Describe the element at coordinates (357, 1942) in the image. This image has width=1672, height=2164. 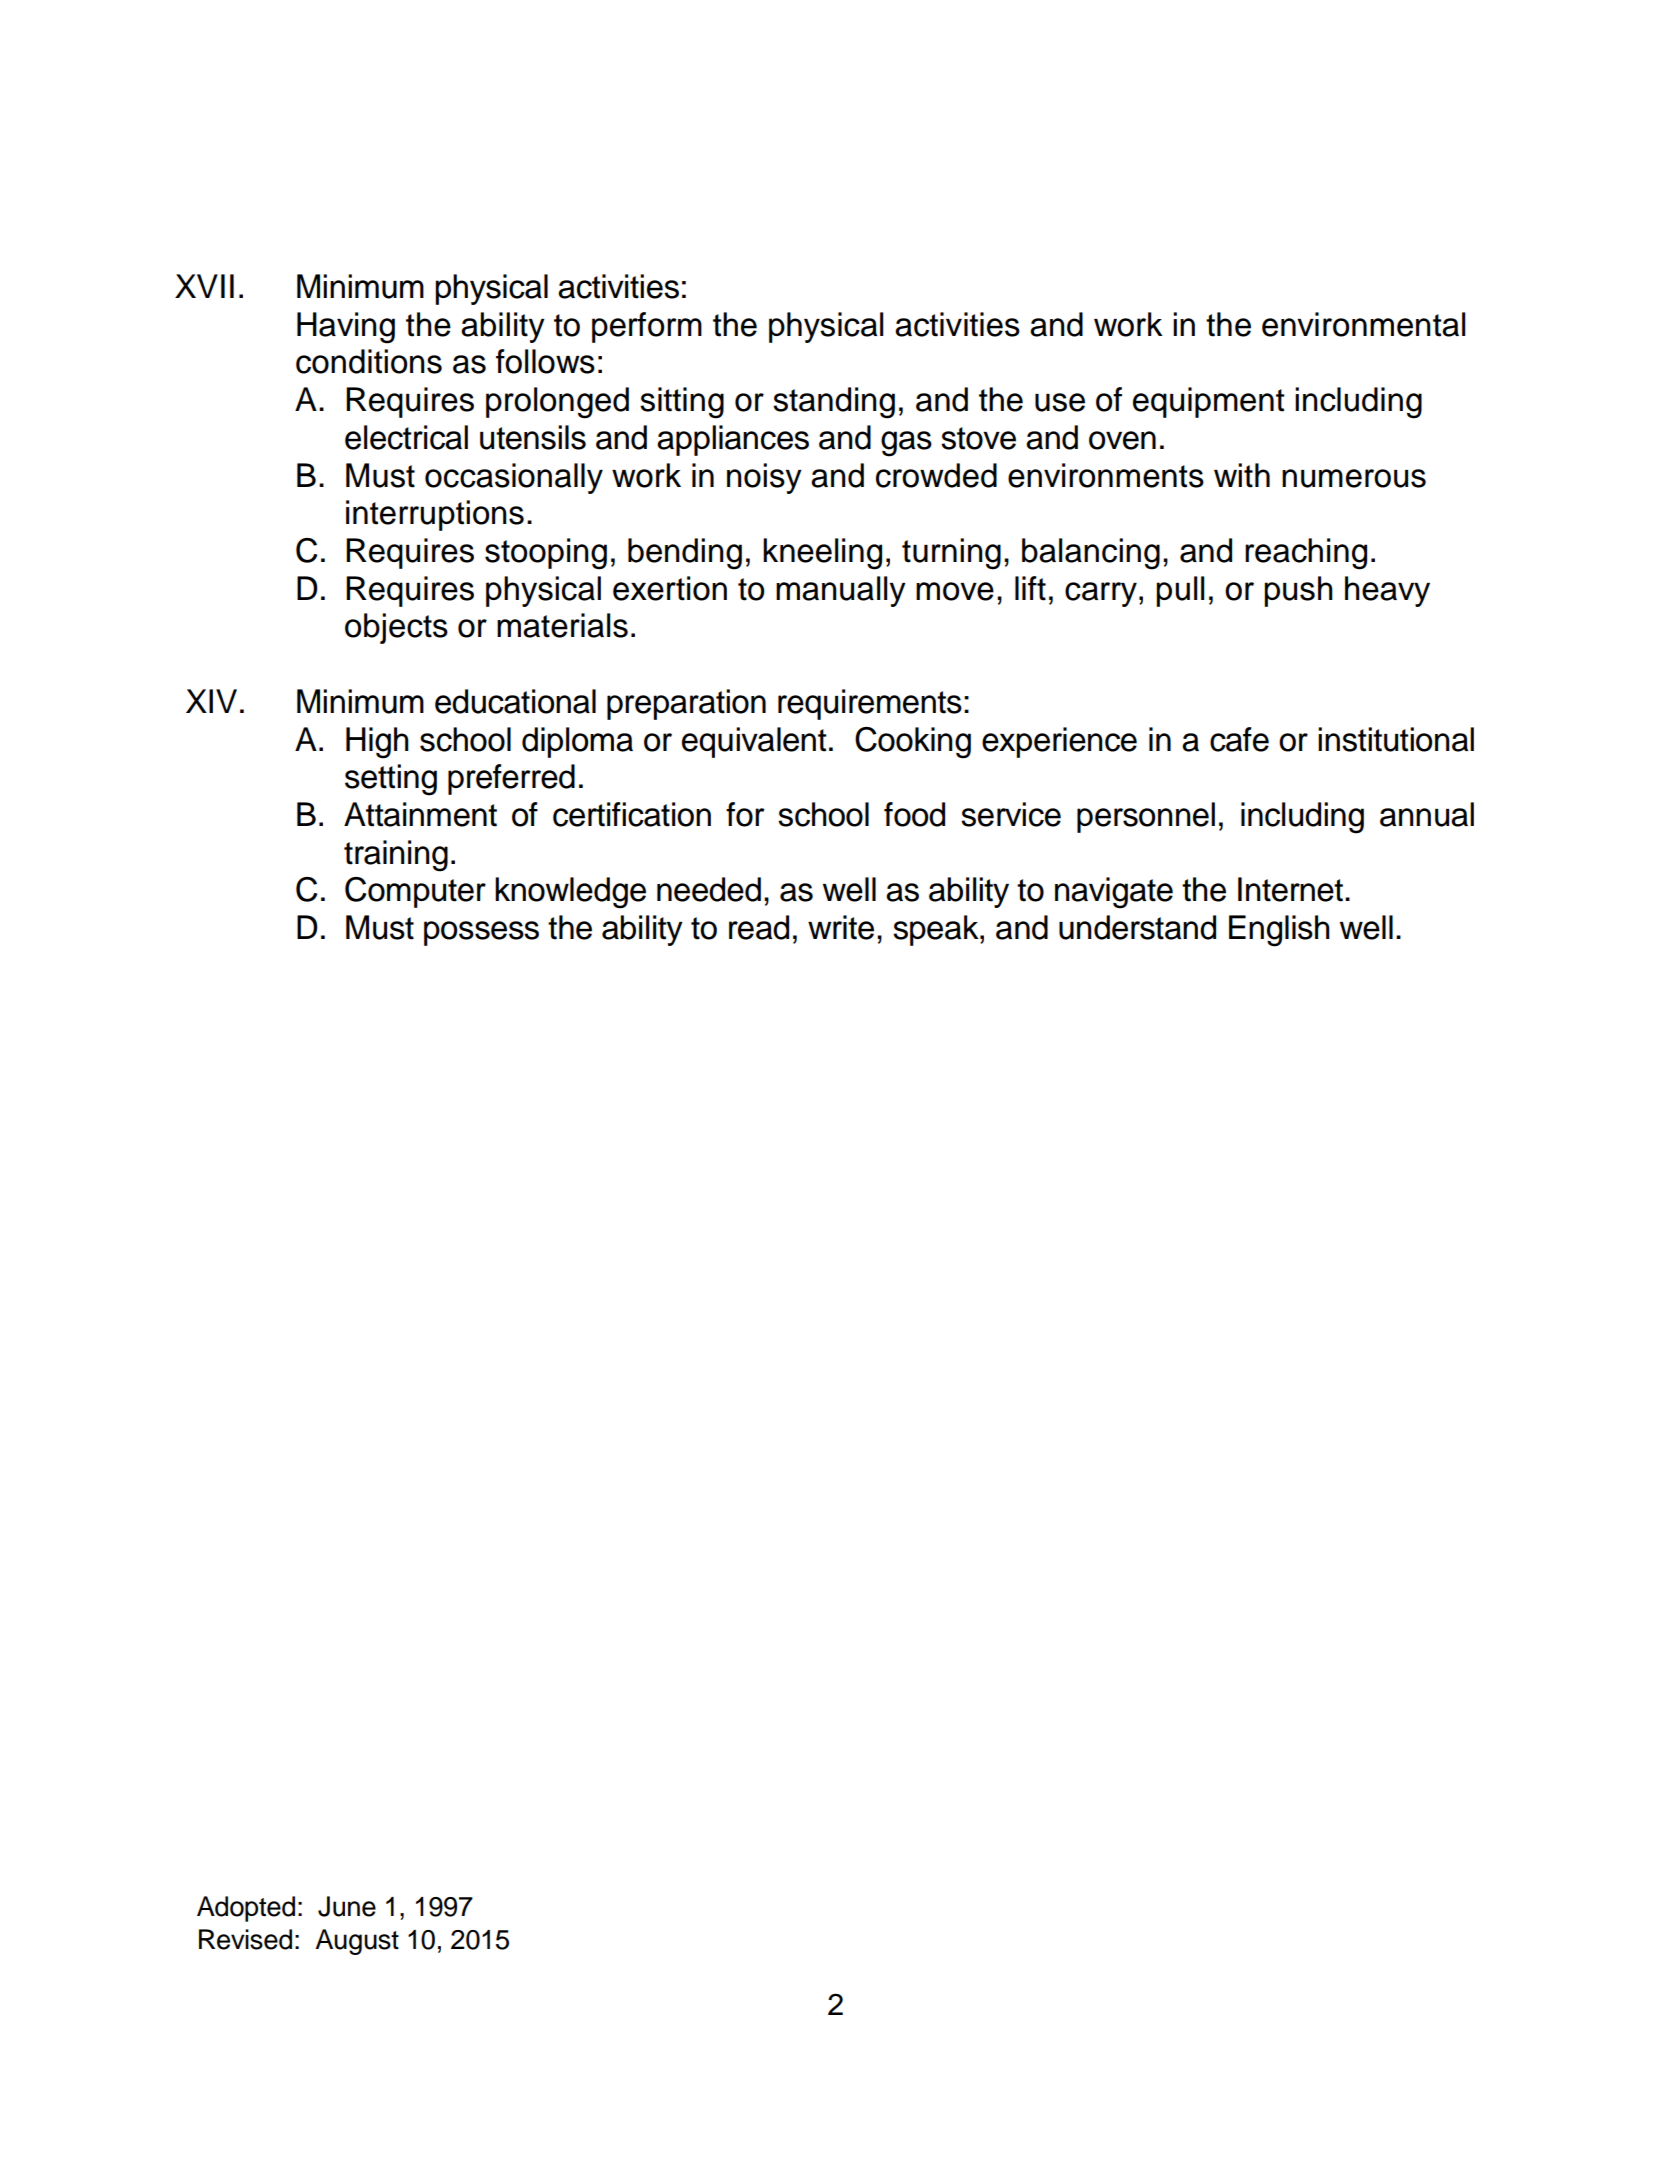
I see `August` at that location.
